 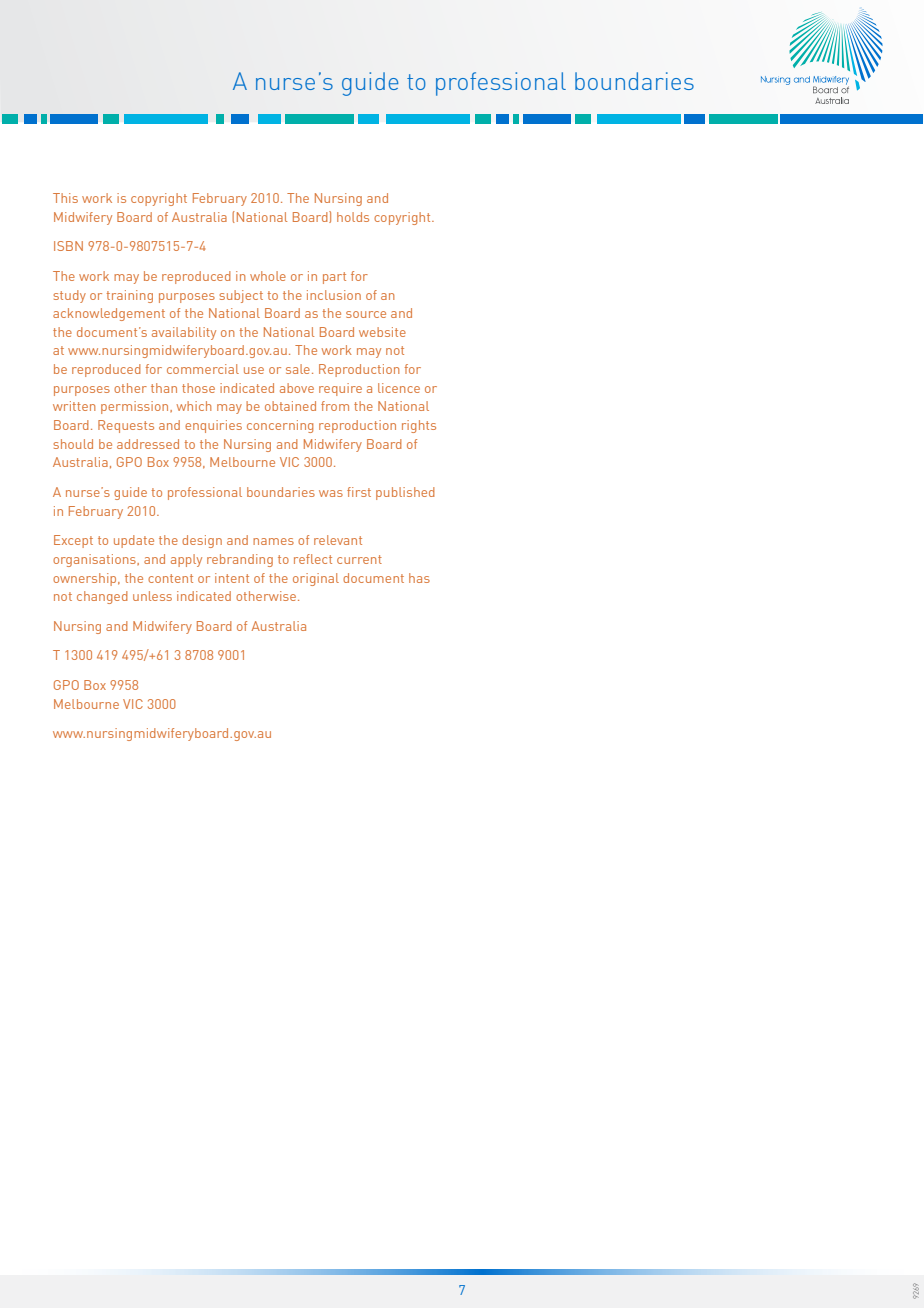 What do you see at coordinates (102, 597) in the screenshot?
I see `changed` at bounding box center [102, 597].
